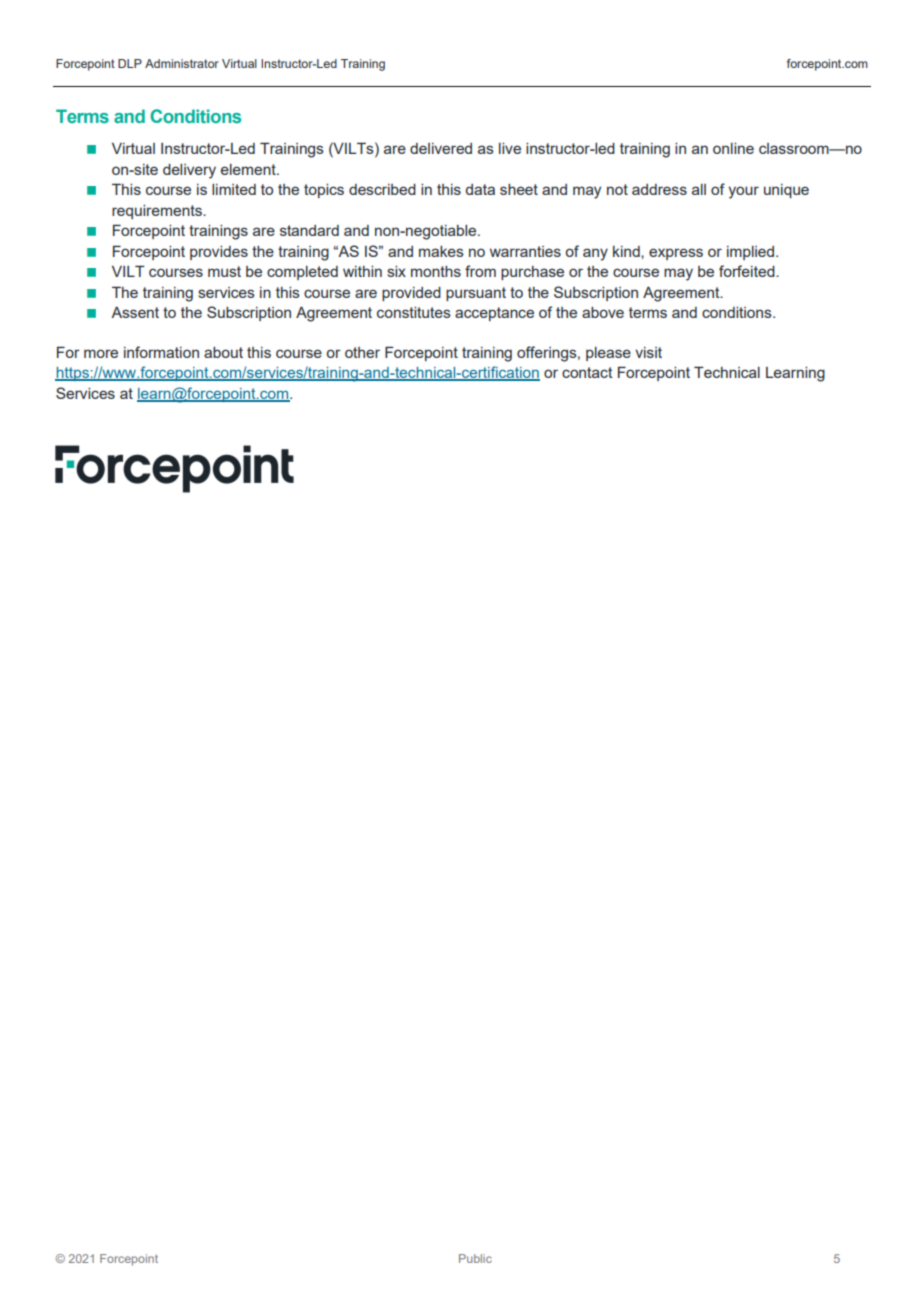 Image resolution: width=924 pixels, height=1308 pixels. Describe the element at coordinates (182, 63) in the image. I see `Administrator` at that location.
